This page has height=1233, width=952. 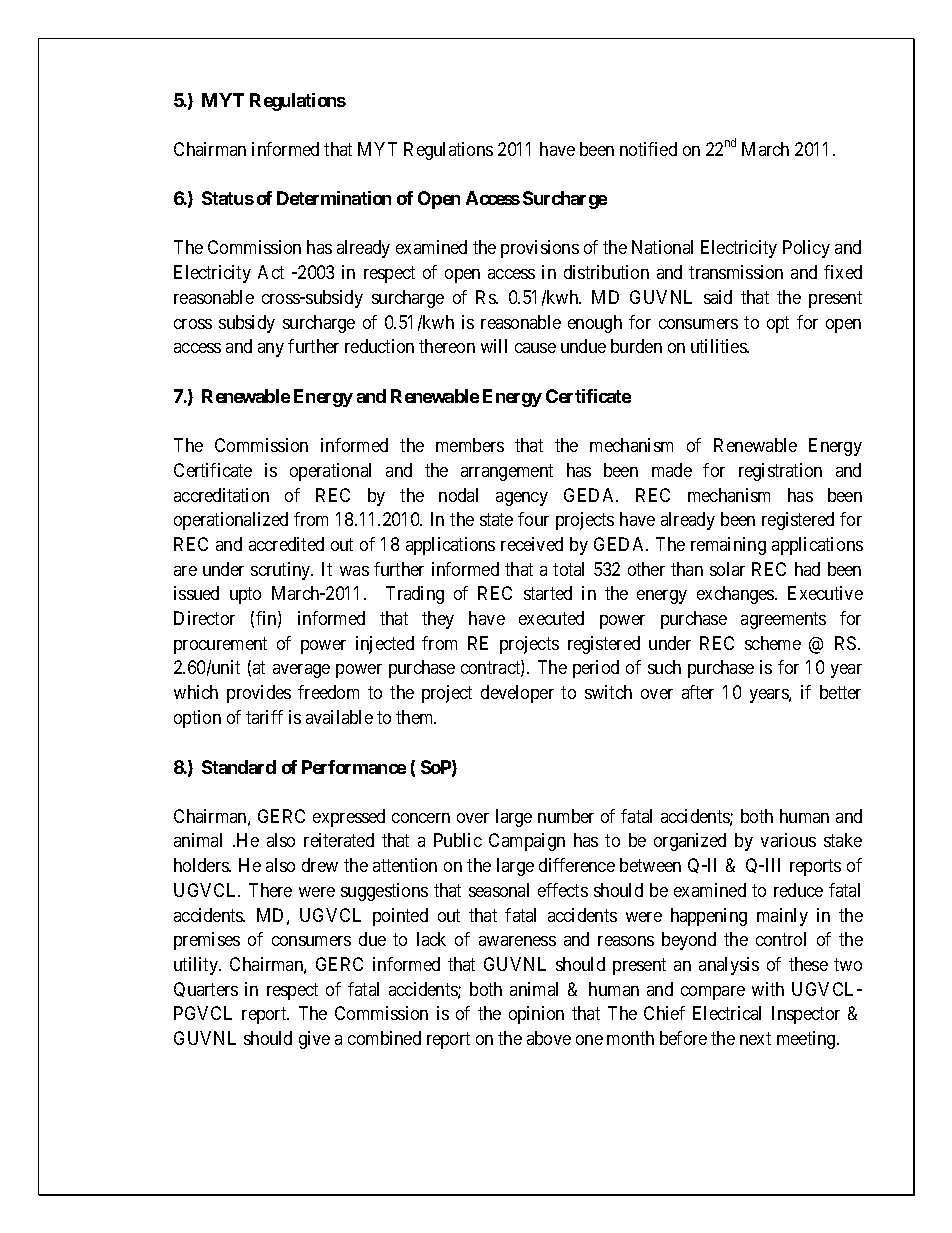 What do you see at coordinates (264, 717) in the page?
I see `tariff` at bounding box center [264, 717].
